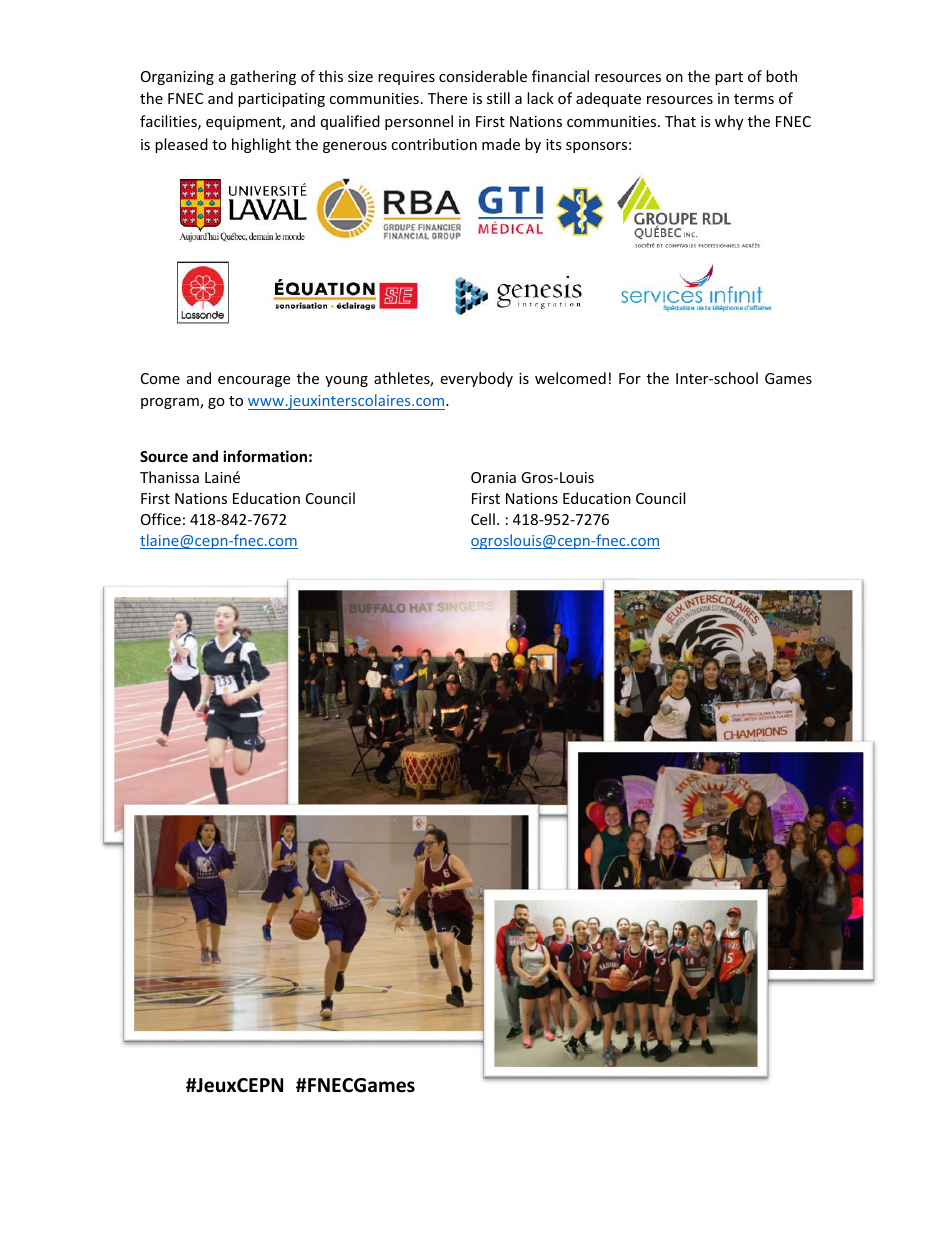 This screenshot has width=952, height=1233. I want to click on young, so click(346, 381).
